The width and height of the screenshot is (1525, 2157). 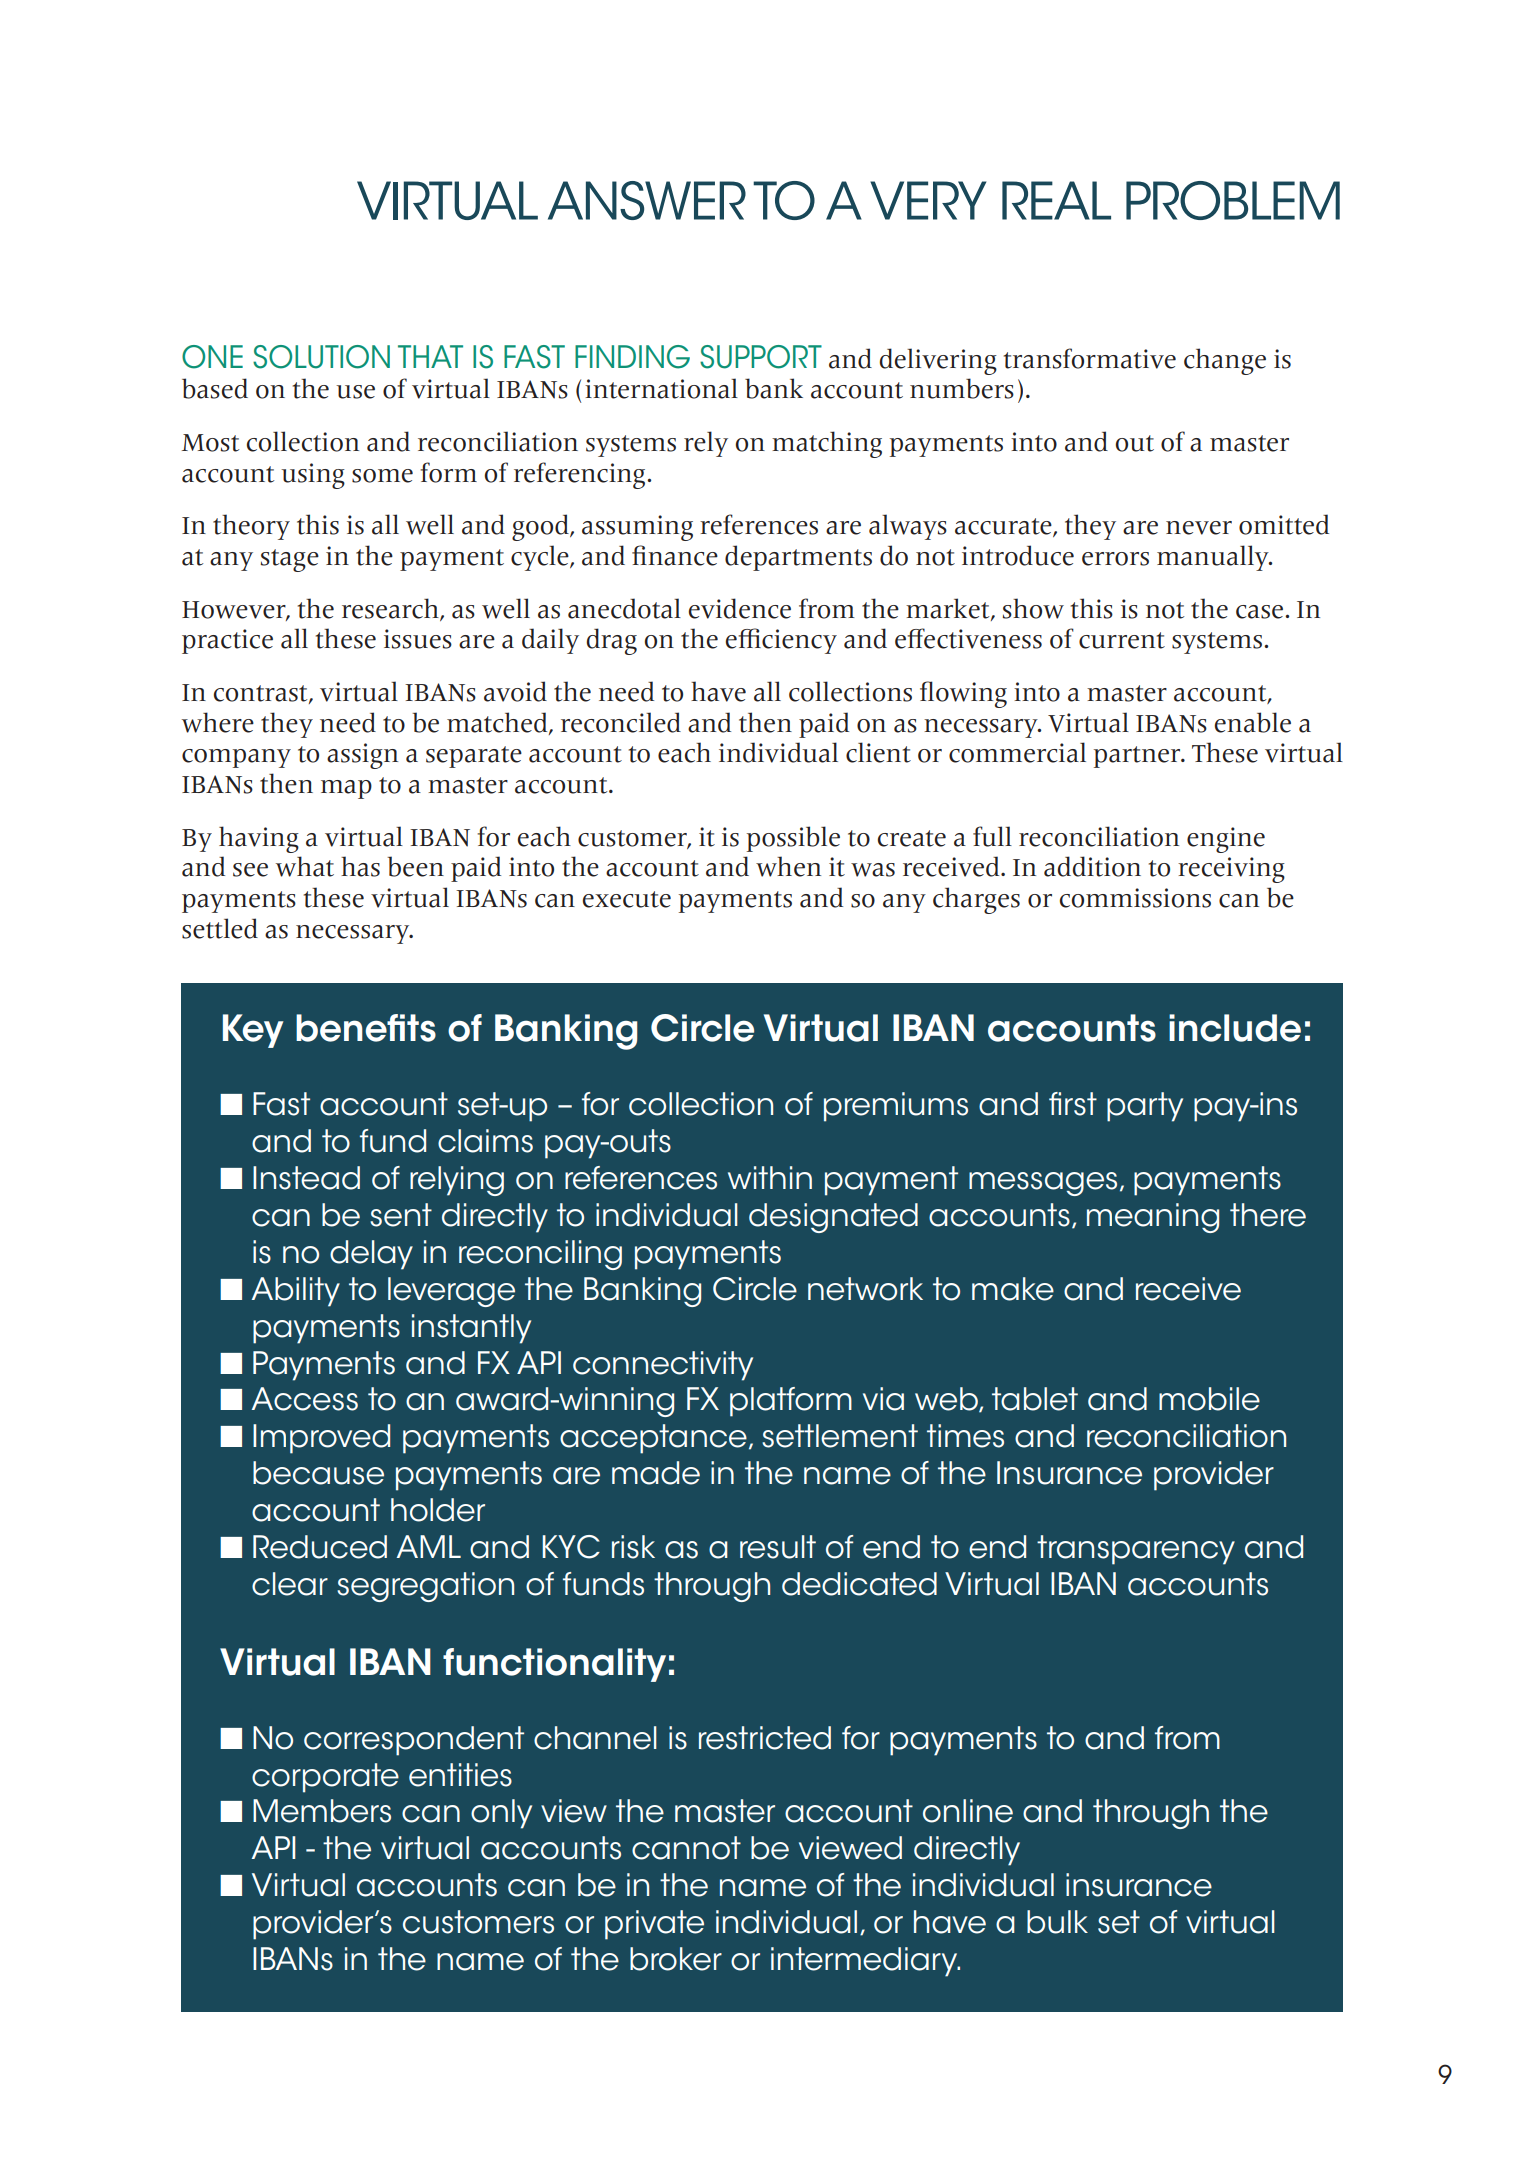 I want to click on Members, so click(x=322, y=1811).
